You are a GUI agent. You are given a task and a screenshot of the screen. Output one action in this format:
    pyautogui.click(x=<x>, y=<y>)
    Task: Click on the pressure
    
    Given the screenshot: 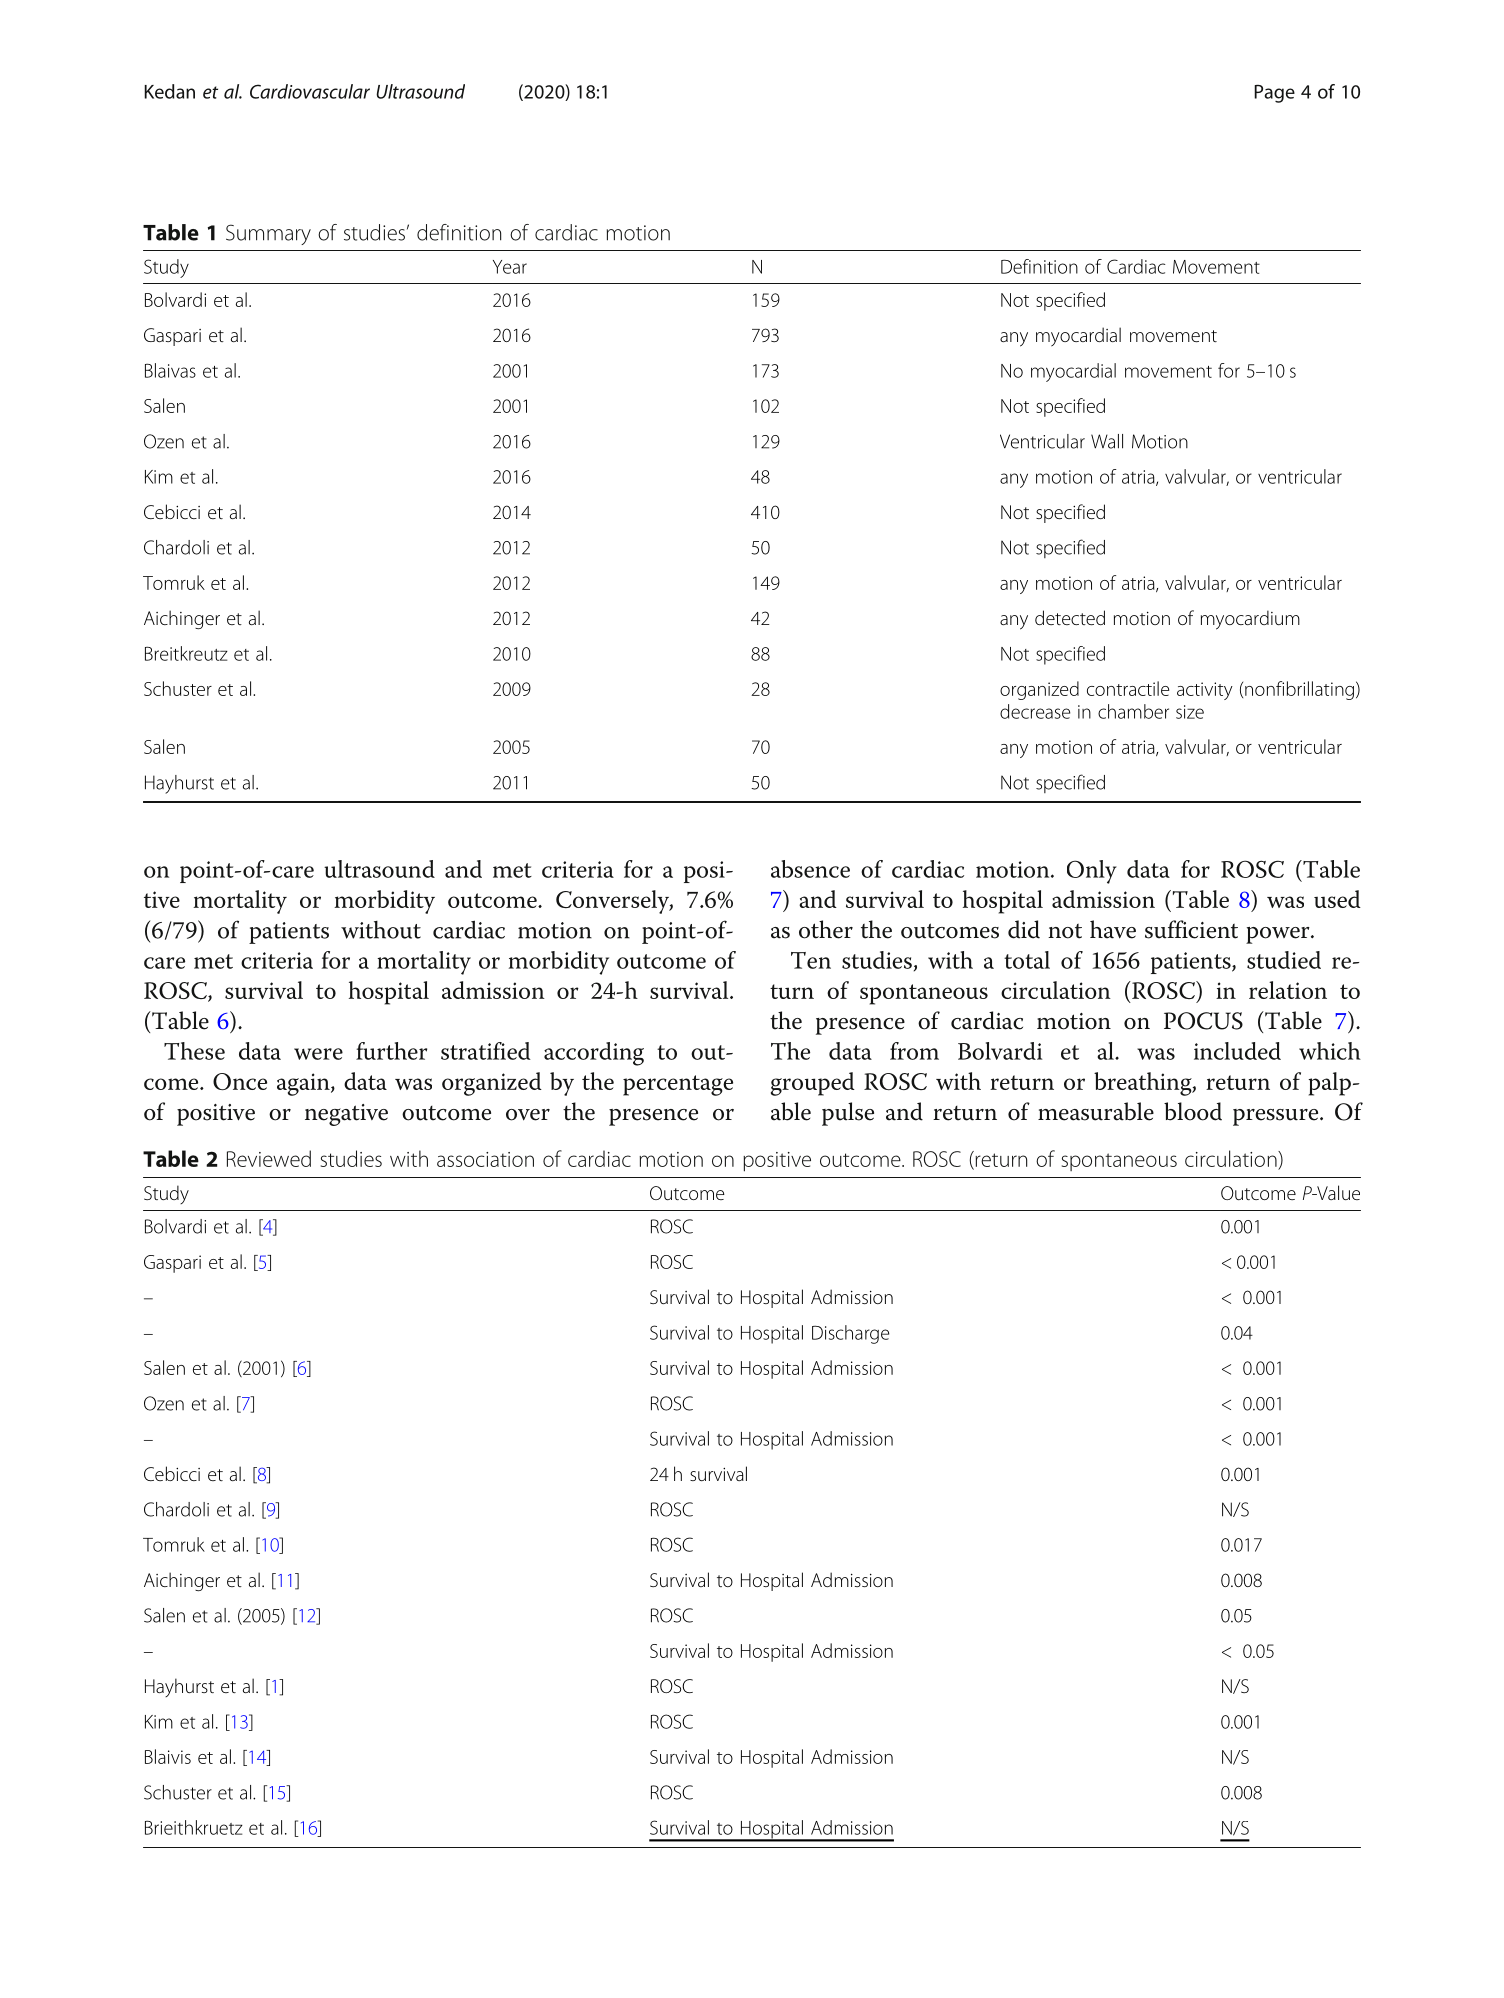 What is the action you would take?
    pyautogui.click(x=1277, y=1117)
